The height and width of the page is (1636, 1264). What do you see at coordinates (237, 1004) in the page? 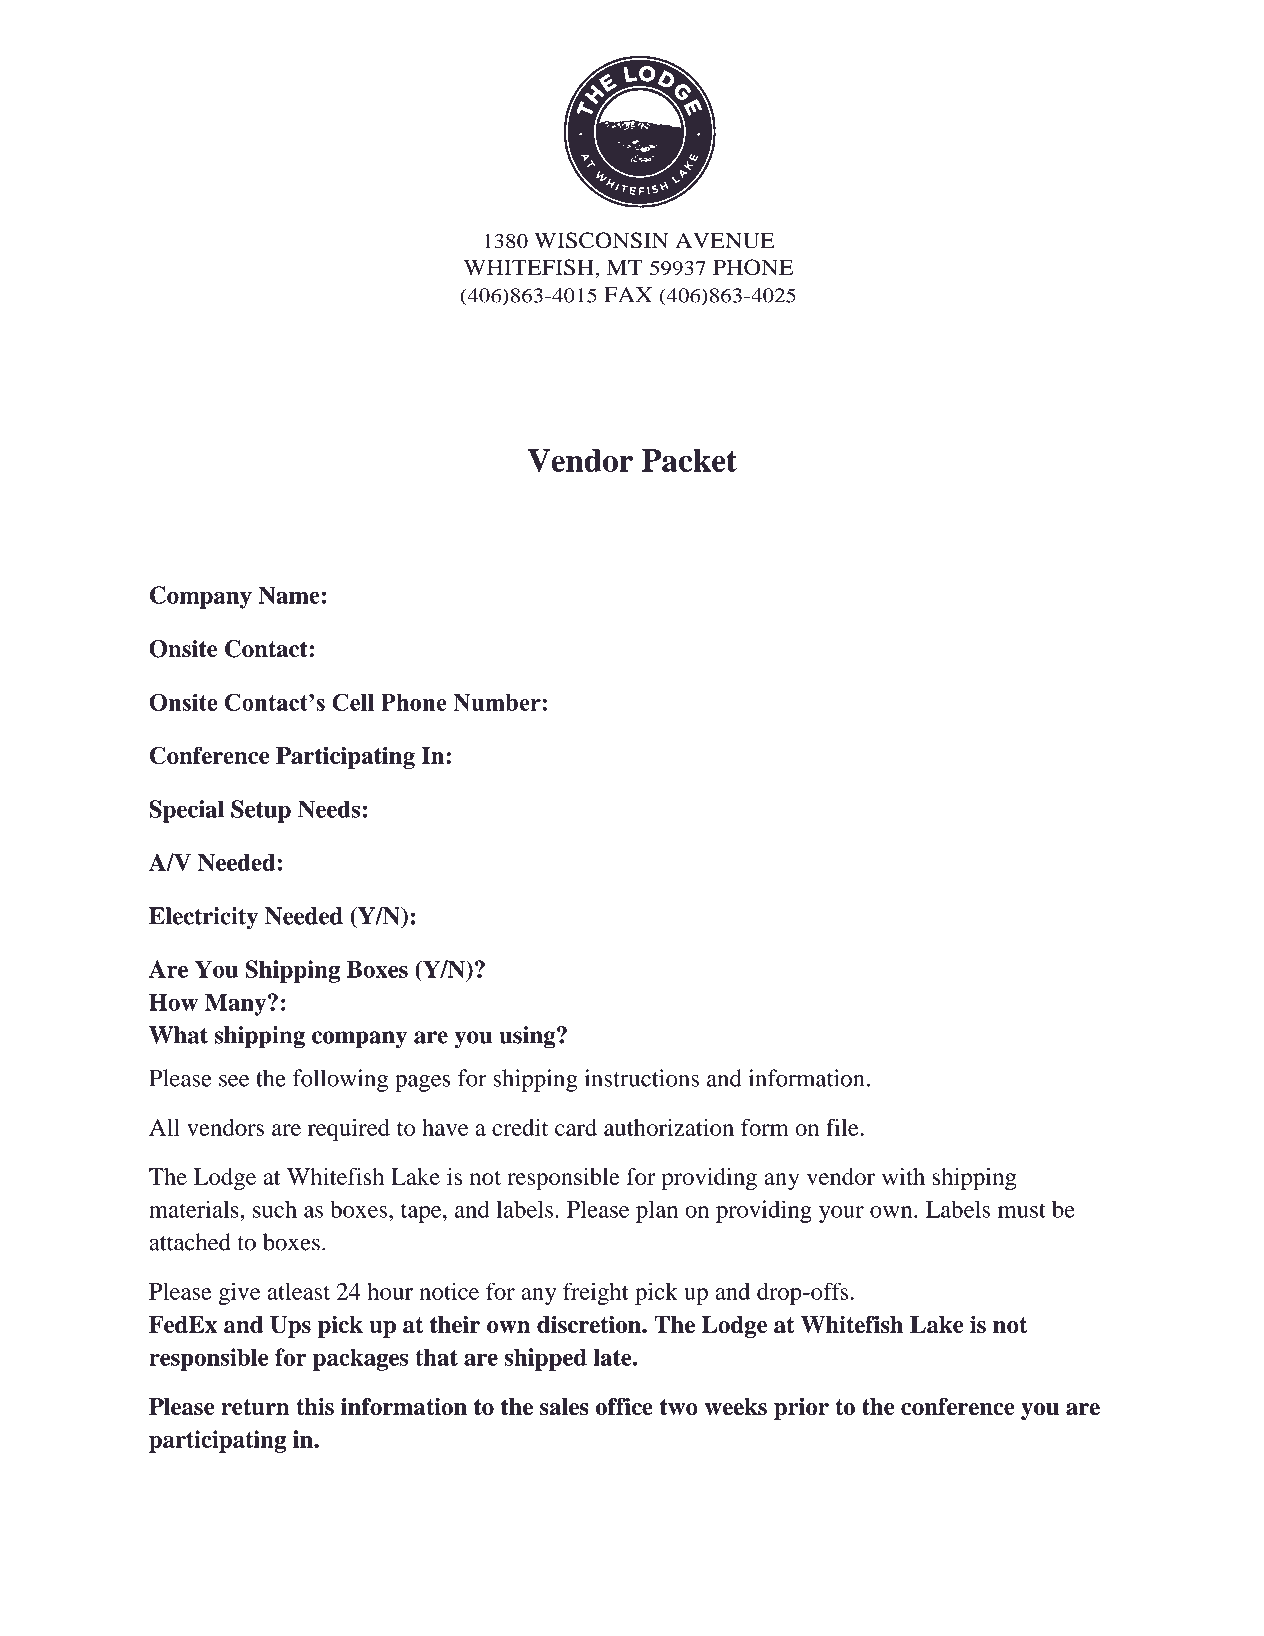
I see `Many` at bounding box center [237, 1004].
